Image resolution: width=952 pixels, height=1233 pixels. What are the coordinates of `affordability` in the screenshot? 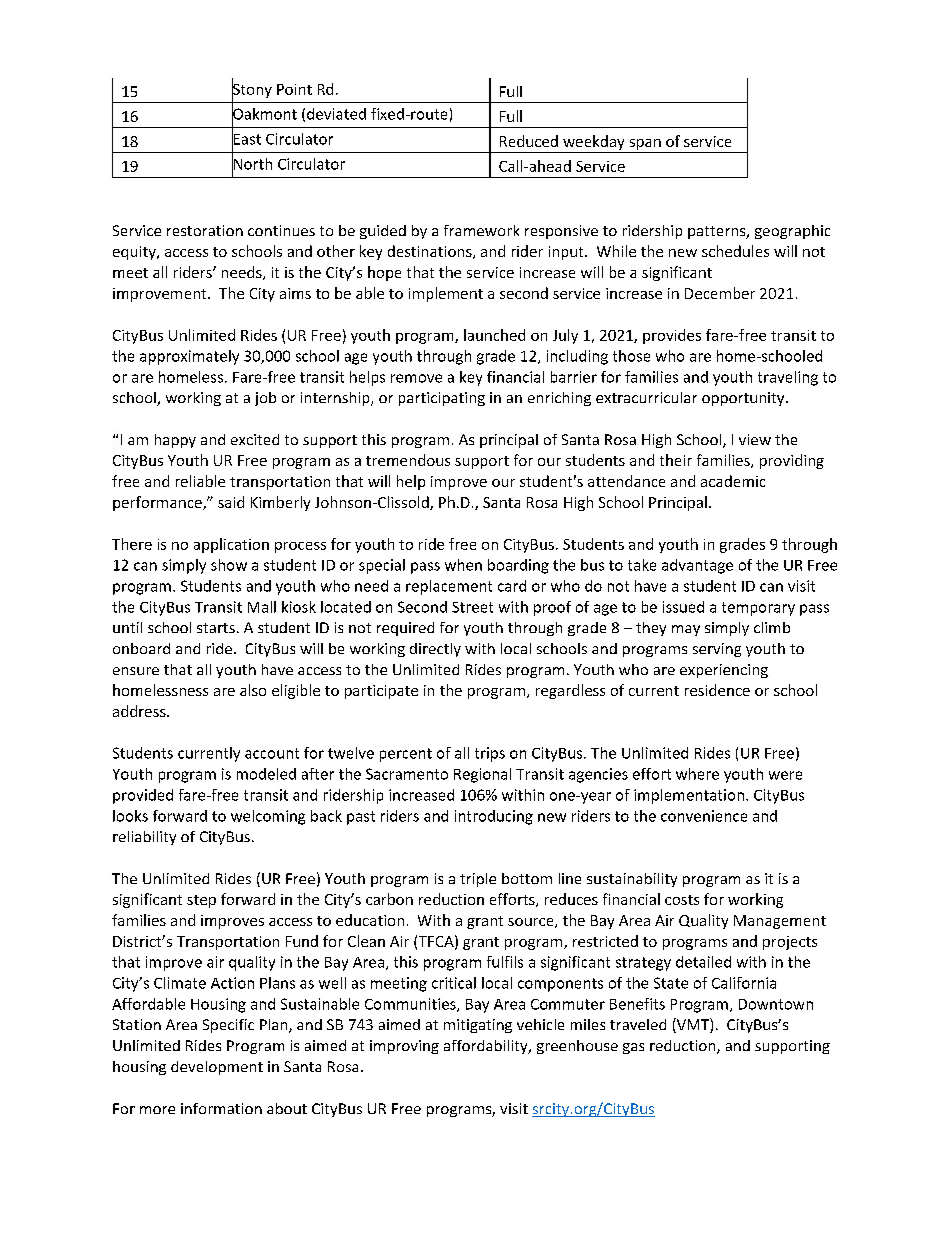 It's located at (487, 1047).
